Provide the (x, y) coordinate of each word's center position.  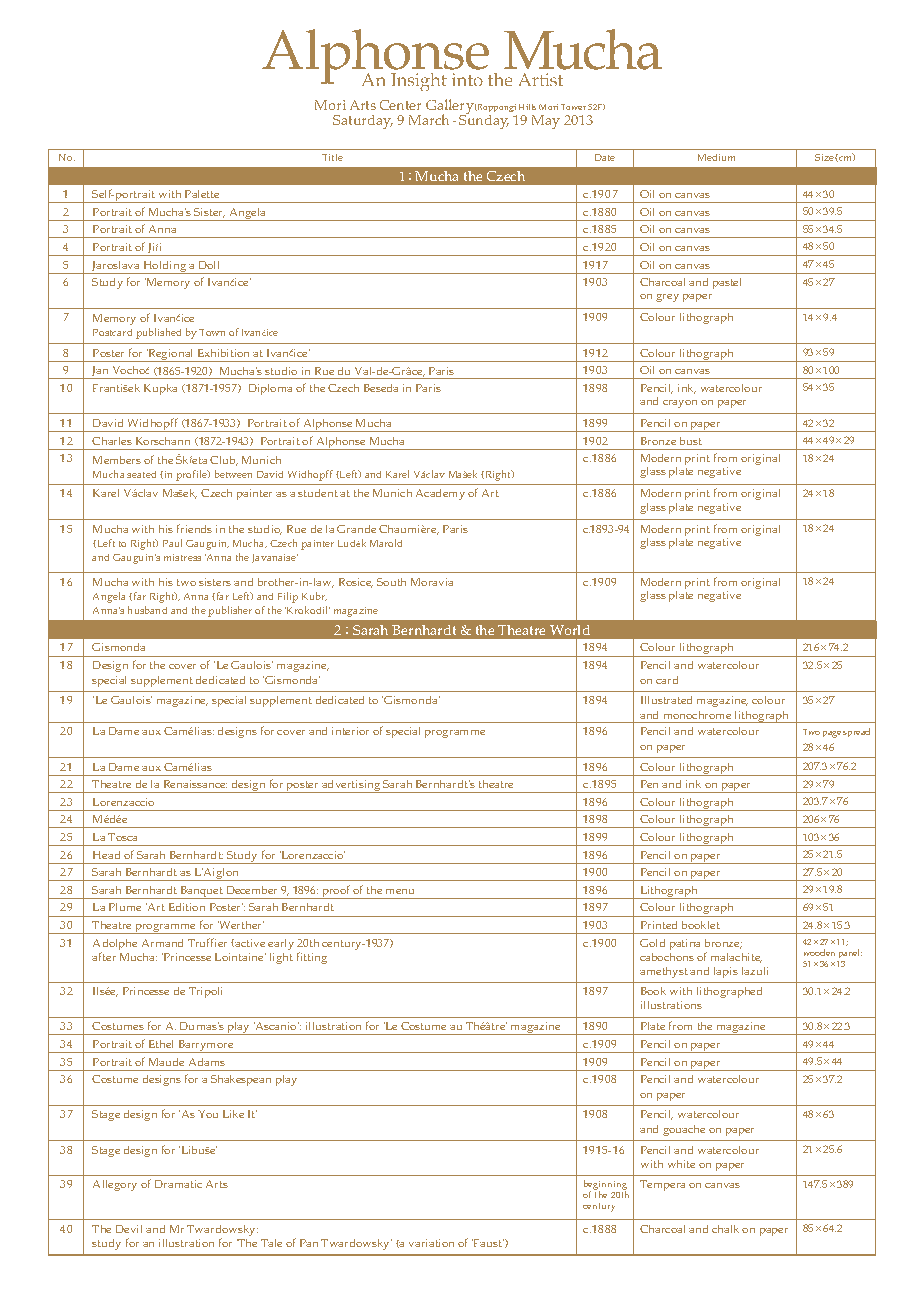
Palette (202, 194)
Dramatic (178, 1184)
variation (431, 1243)
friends (194, 528)
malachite (736, 958)
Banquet (201, 892)
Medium (716, 157)
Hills (527, 107)
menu (400, 891)
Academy (440, 494)
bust (691, 441)
